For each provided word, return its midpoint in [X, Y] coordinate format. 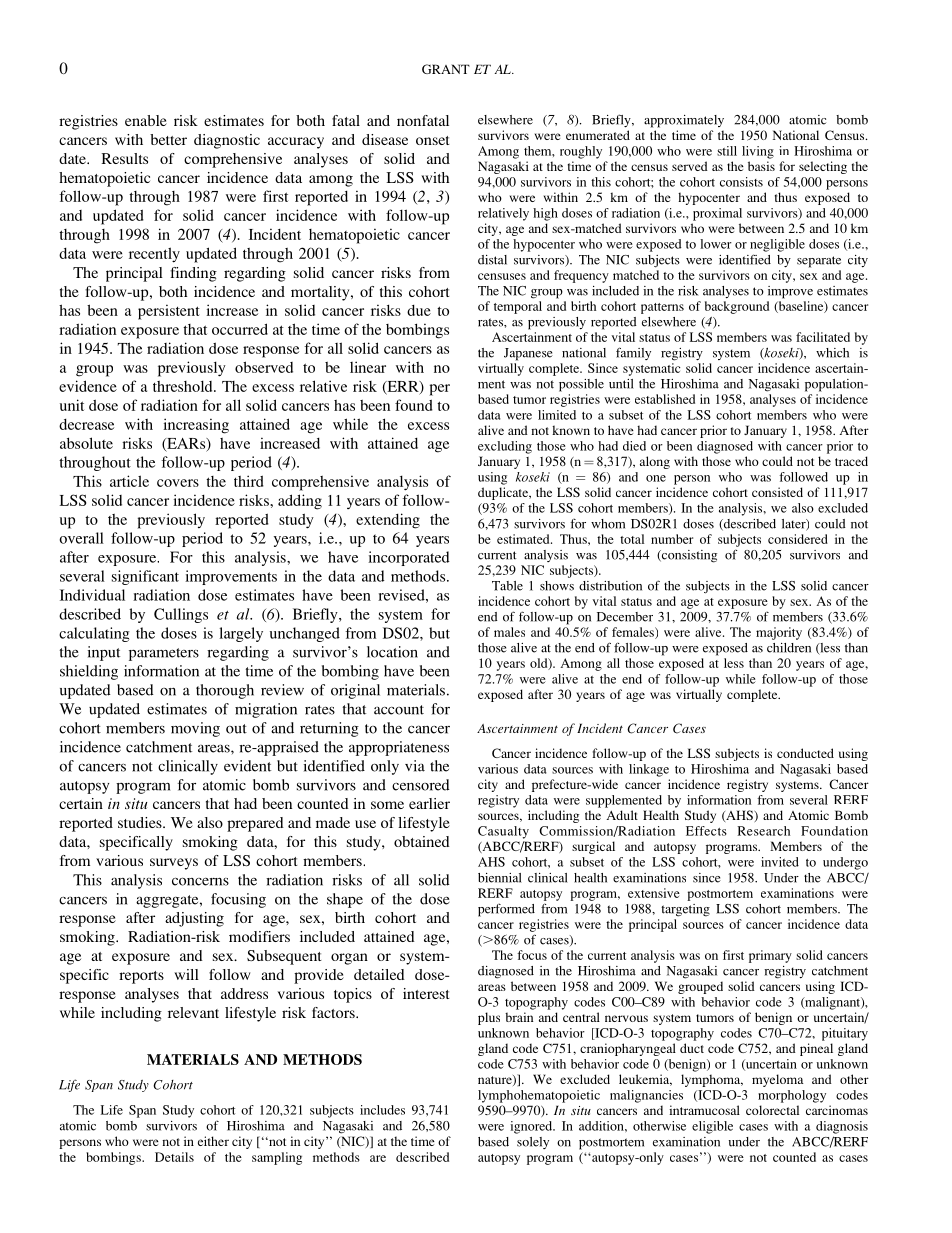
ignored [532, 1127]
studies [141, 822]
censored [421, 785]
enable [146, 120]
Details [174, 1157]
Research [763, 831]
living [758, 152]
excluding [505, 447]
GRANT [446, 69]
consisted [777, 492]
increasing [196, 426]
